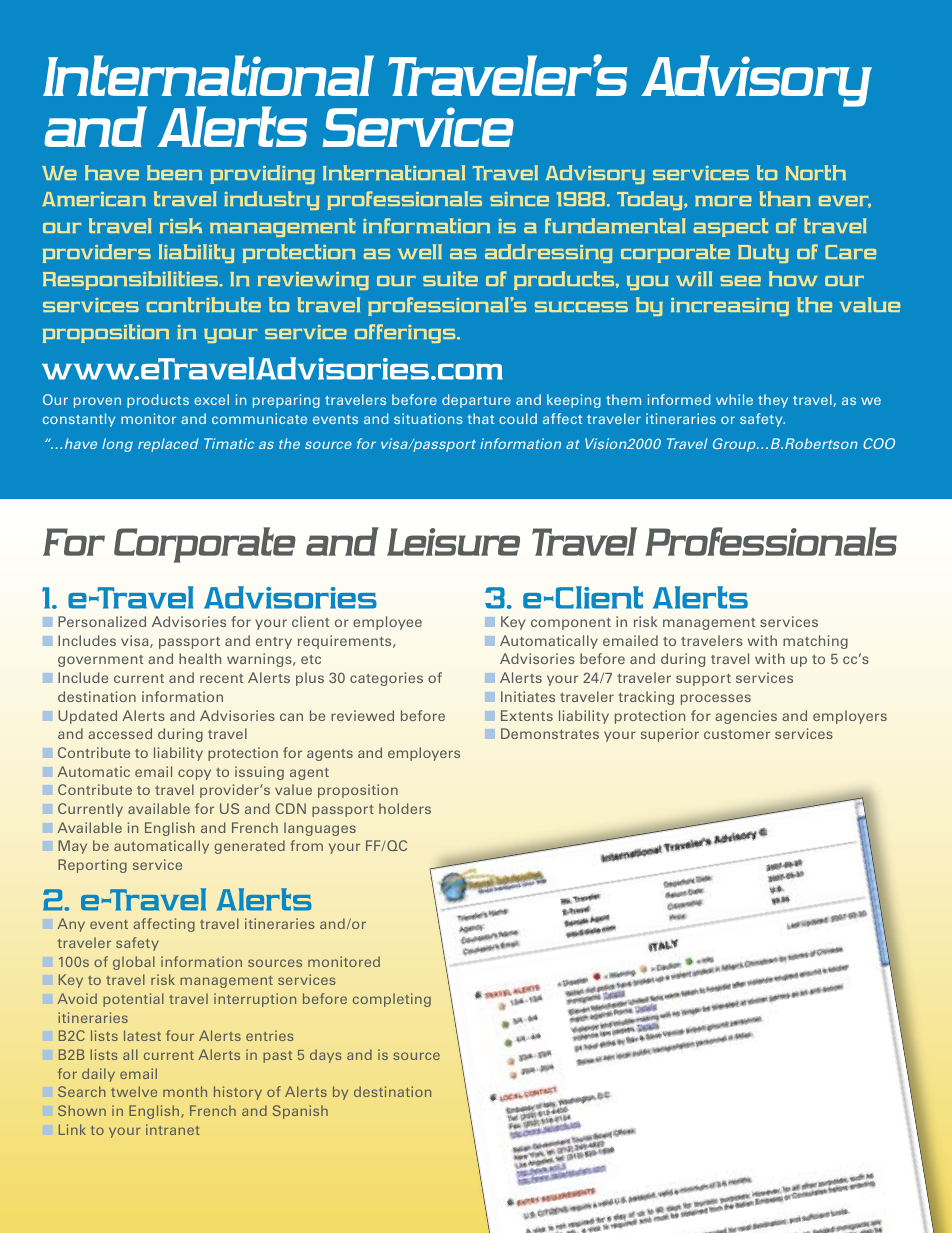 The height and width of the document is (1233, 952). What do you see at coordinates (174, 172) in the document?
I see `been` at bounding box center [174, 172].
